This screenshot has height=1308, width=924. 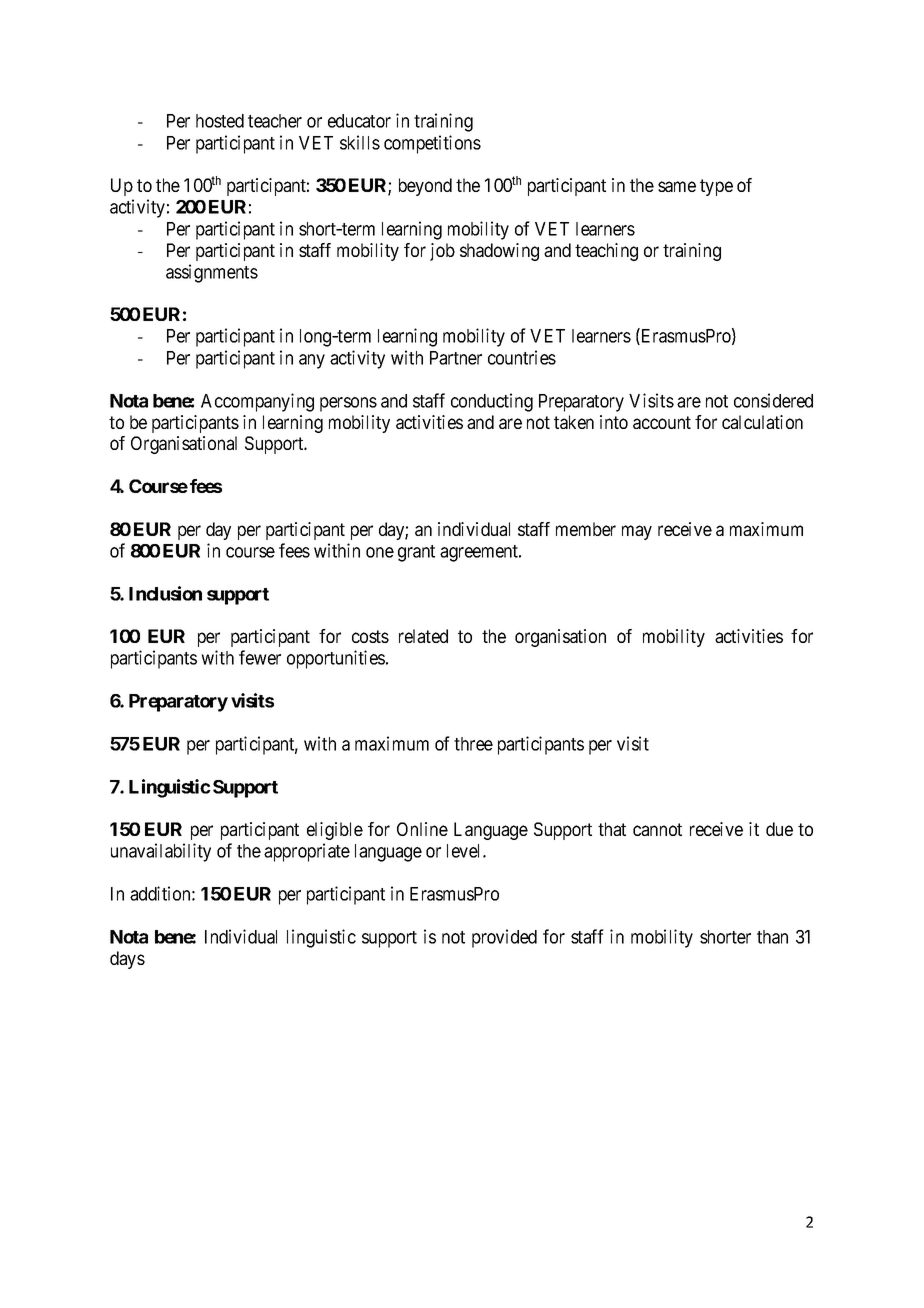 What do you see at coordinates (480, 553) in the screenshot?
I see `agreement` at bounding box center [480, 553].
